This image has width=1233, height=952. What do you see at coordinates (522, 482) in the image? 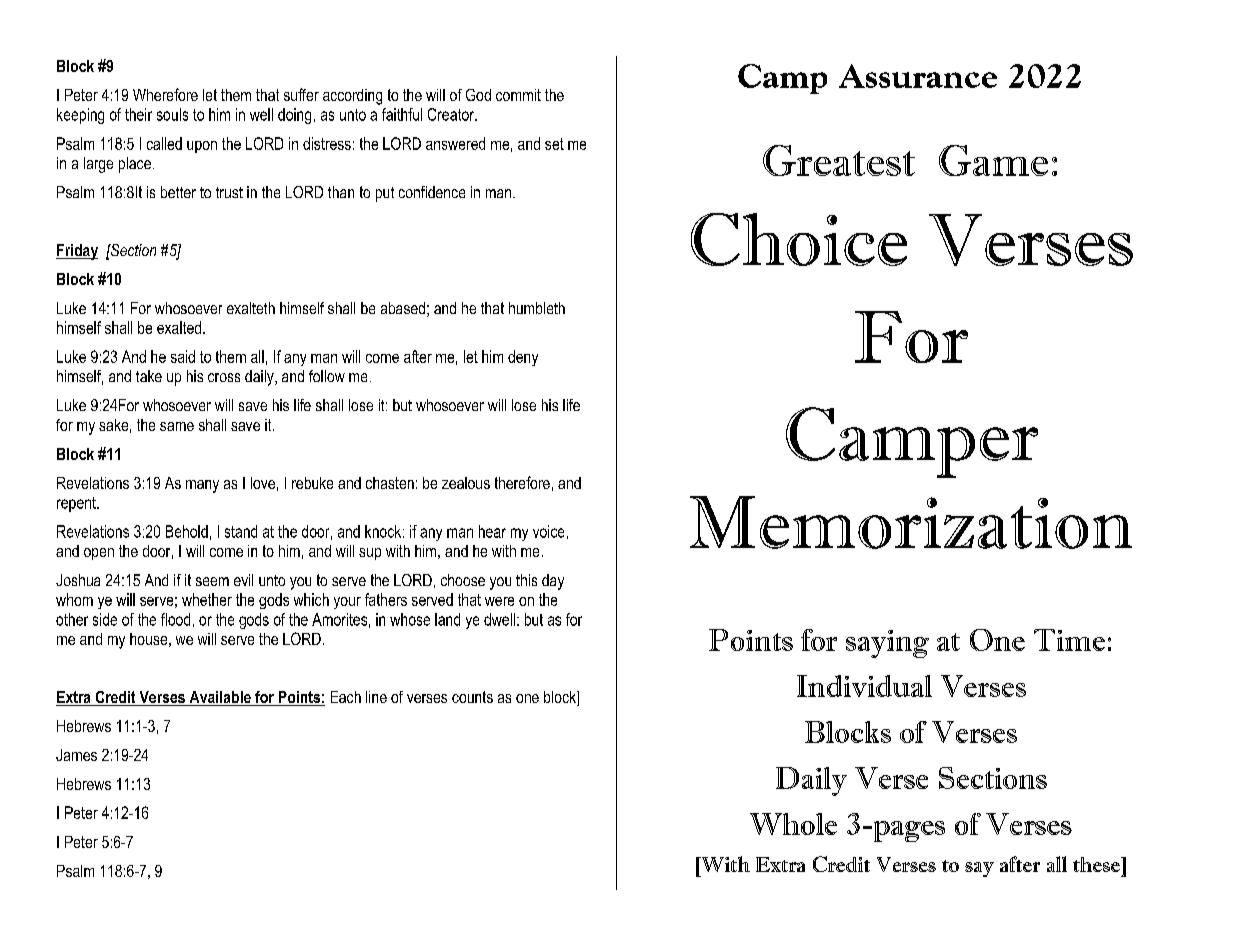
I see `therefore` at bounding box center [522, 482].
